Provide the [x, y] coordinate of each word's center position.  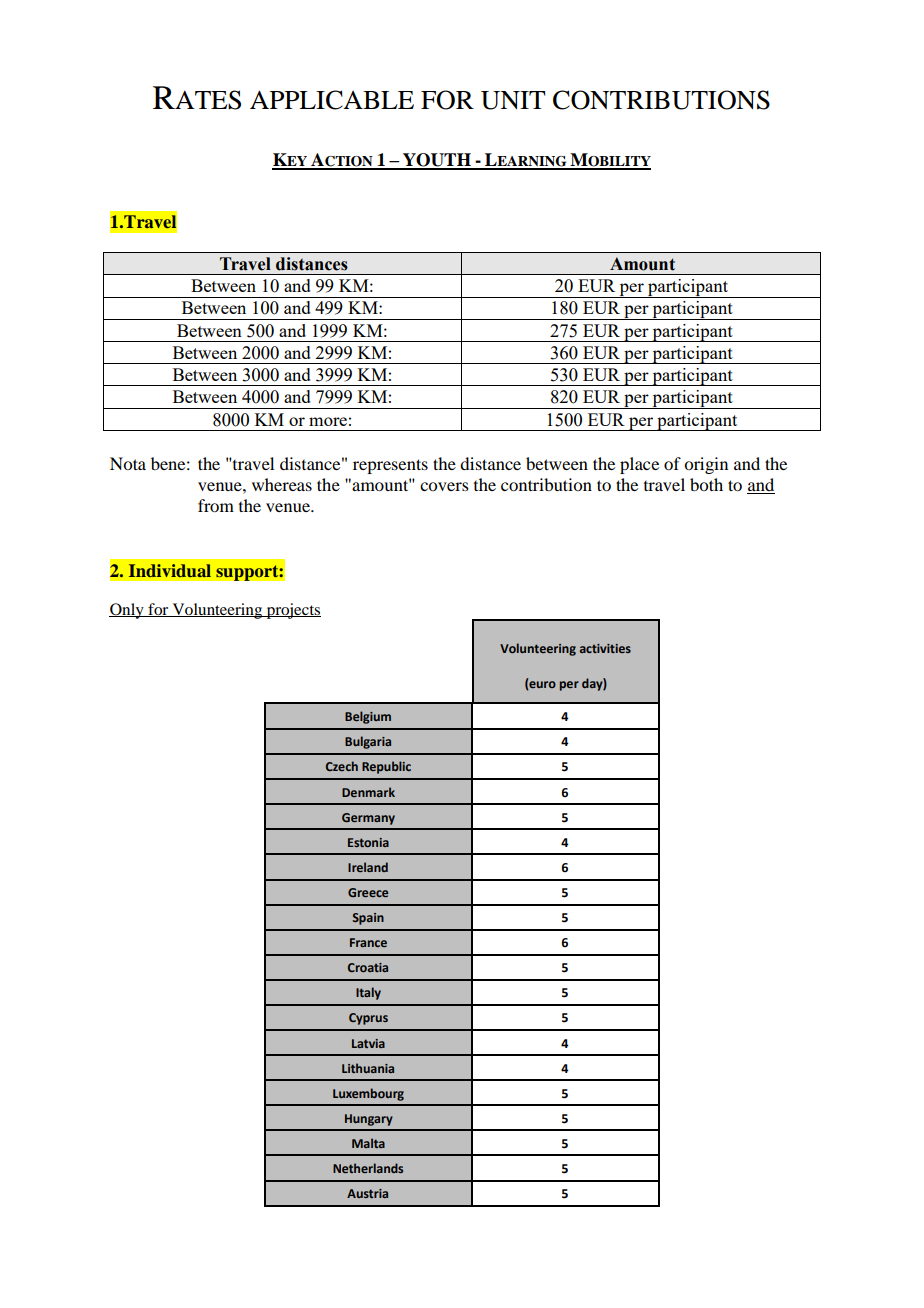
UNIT [513, 100]
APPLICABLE [332, 100]
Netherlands [368, 1168]
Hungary [369, 1120]
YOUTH [437, 161]
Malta [368, 1143]
